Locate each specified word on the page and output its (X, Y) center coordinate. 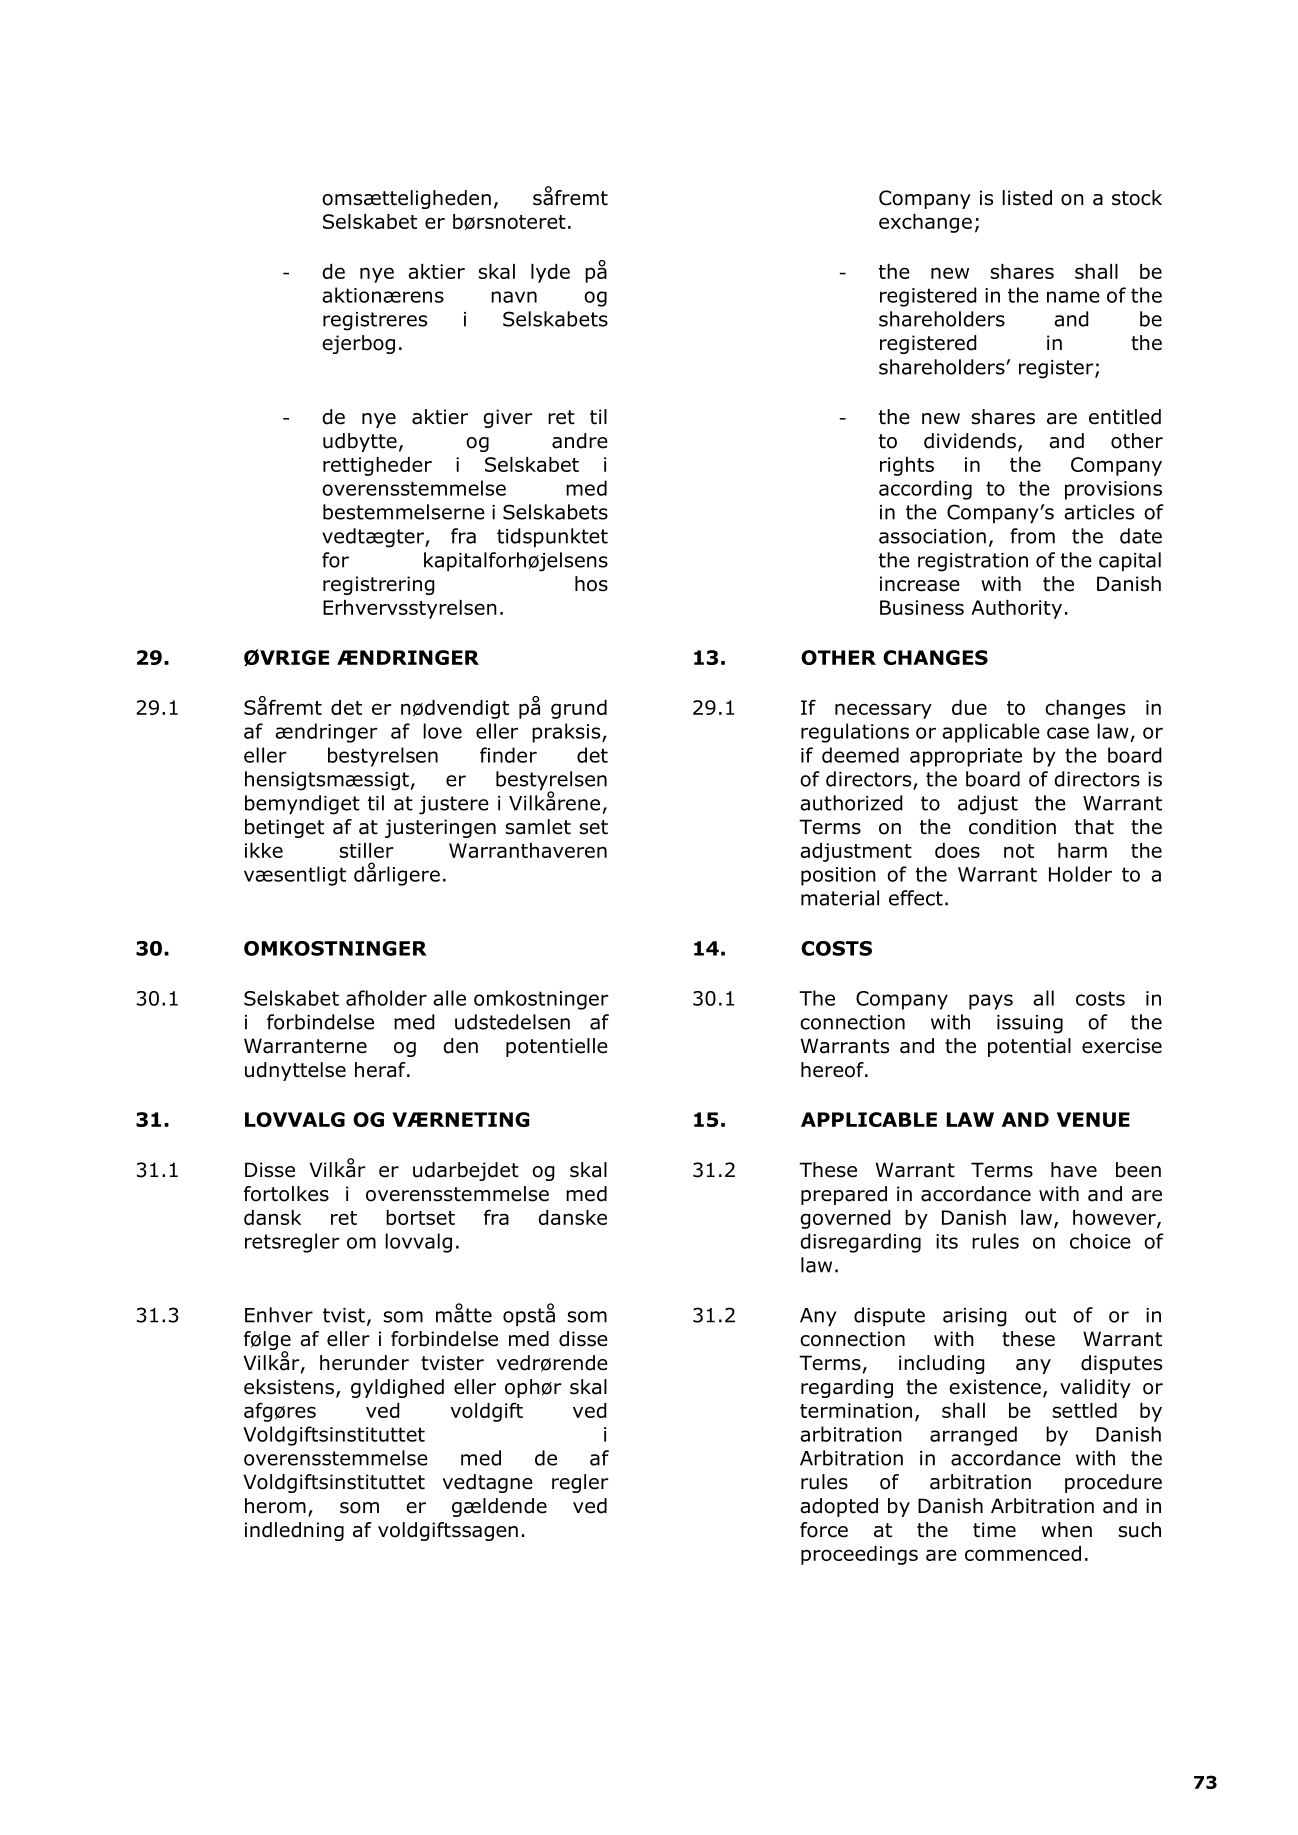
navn (514, 297)
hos (591, 584)
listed (1027, 198)
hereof (833, 1070)
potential (1029, 1047)
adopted (839, 1507)
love (442, 731)
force (824, 1530)
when (1066, 1530)
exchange (925, 223)
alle (449, 998)
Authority (1016, 609)
